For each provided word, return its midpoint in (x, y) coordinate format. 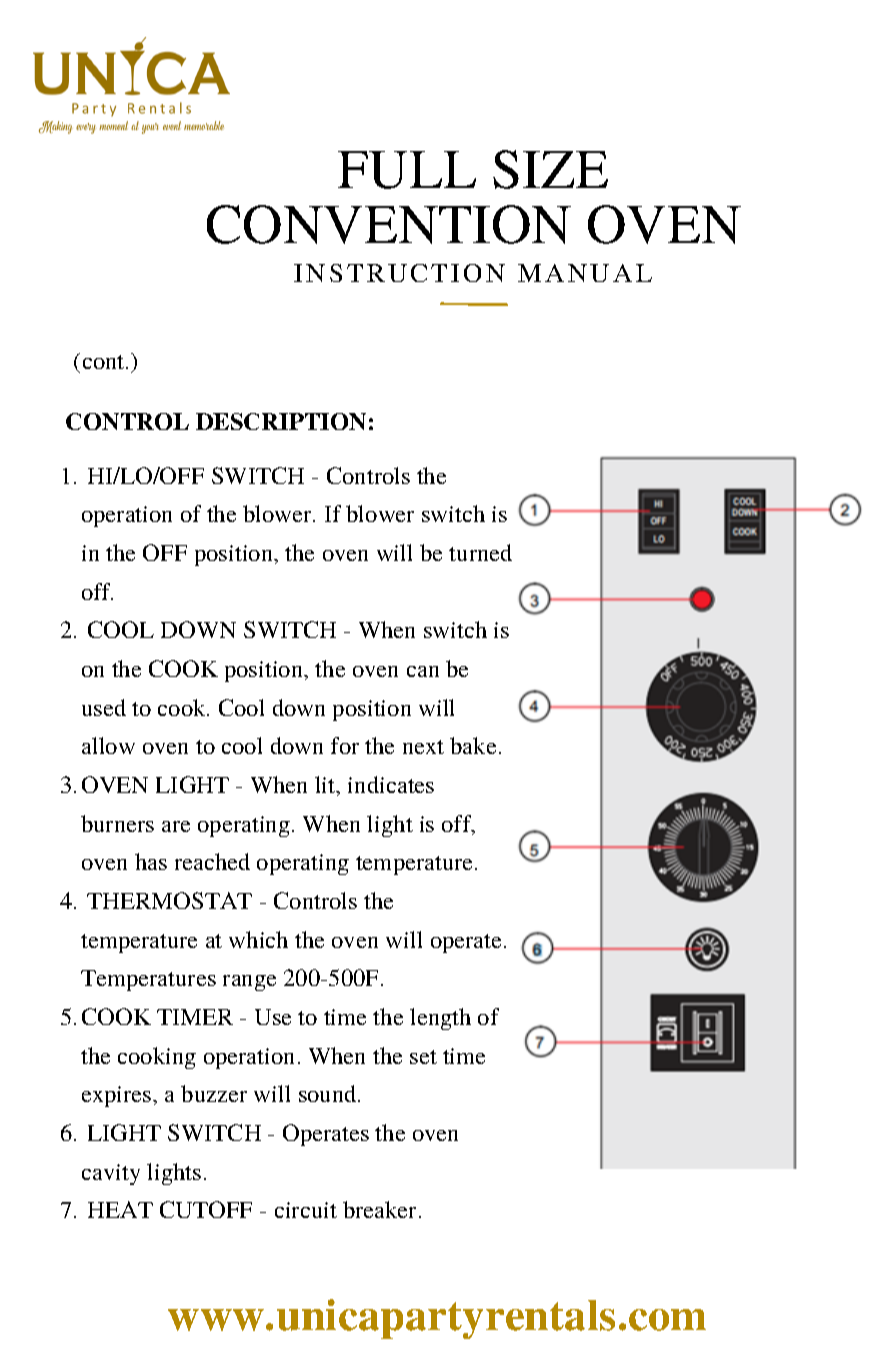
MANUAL (585, 273)
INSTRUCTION (399, 273)
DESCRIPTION (281, 421)
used (104, 707)
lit (326, 786)
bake (473, 745)
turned (480, 552)
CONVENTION (389, 224)
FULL (407, 170)
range (249, 983)
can (423, 671)
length (440, 1019)
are (176, 826)
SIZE (550, 169)
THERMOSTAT (169, 900)
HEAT (120, 1209)
